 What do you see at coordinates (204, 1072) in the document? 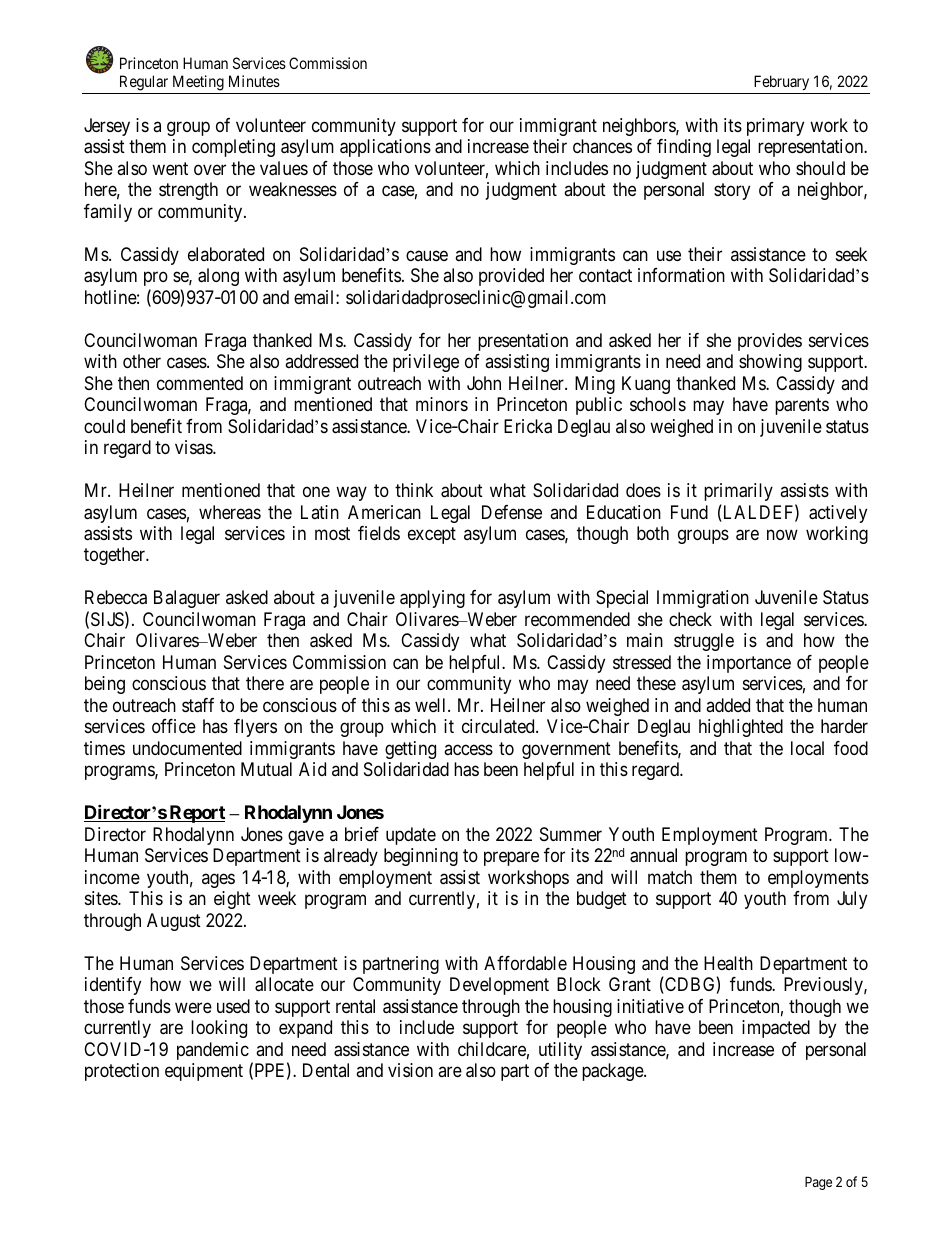
I see `equipment` at bounding box center [204, 1072].
